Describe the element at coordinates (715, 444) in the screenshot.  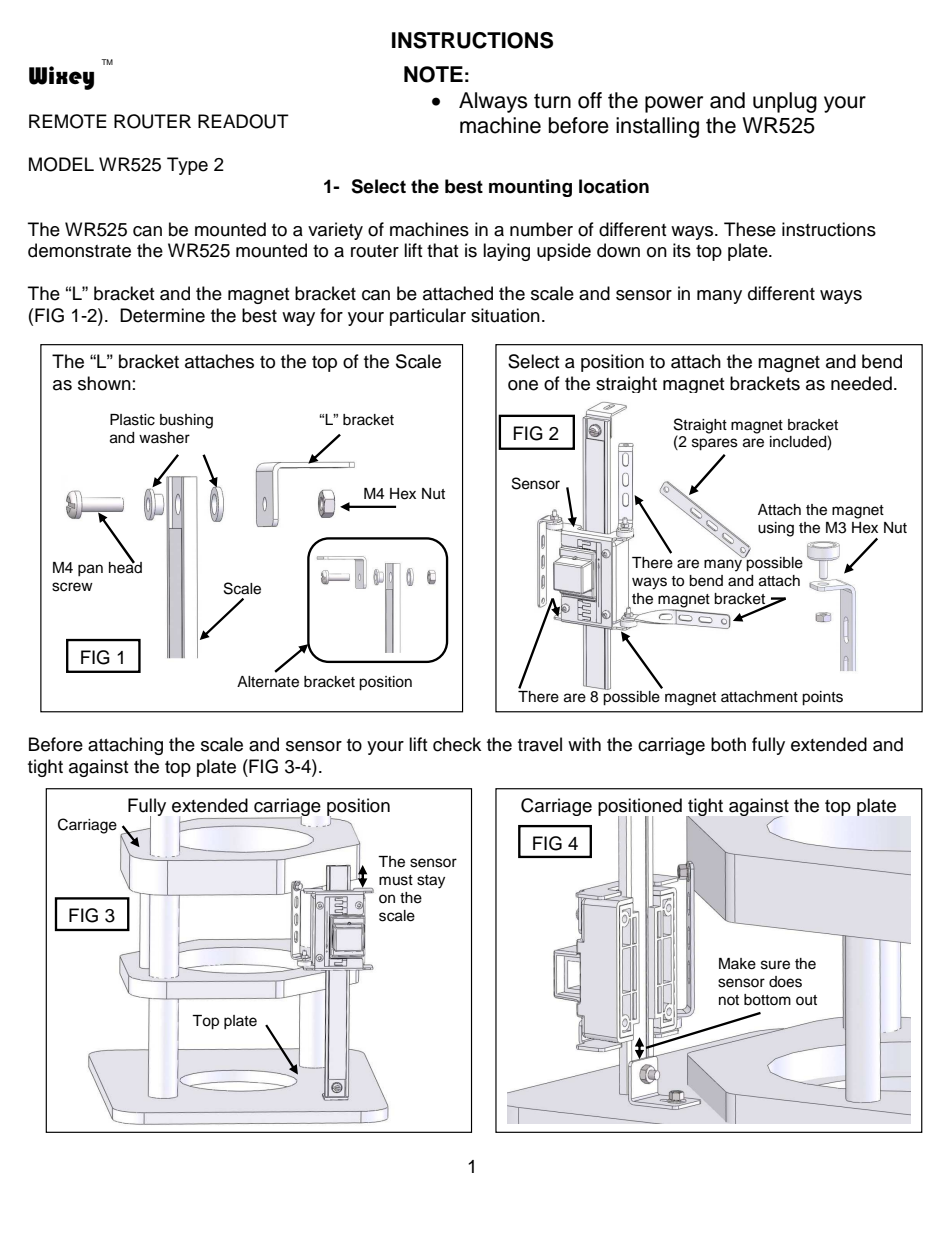
I see `spares` at that location.
